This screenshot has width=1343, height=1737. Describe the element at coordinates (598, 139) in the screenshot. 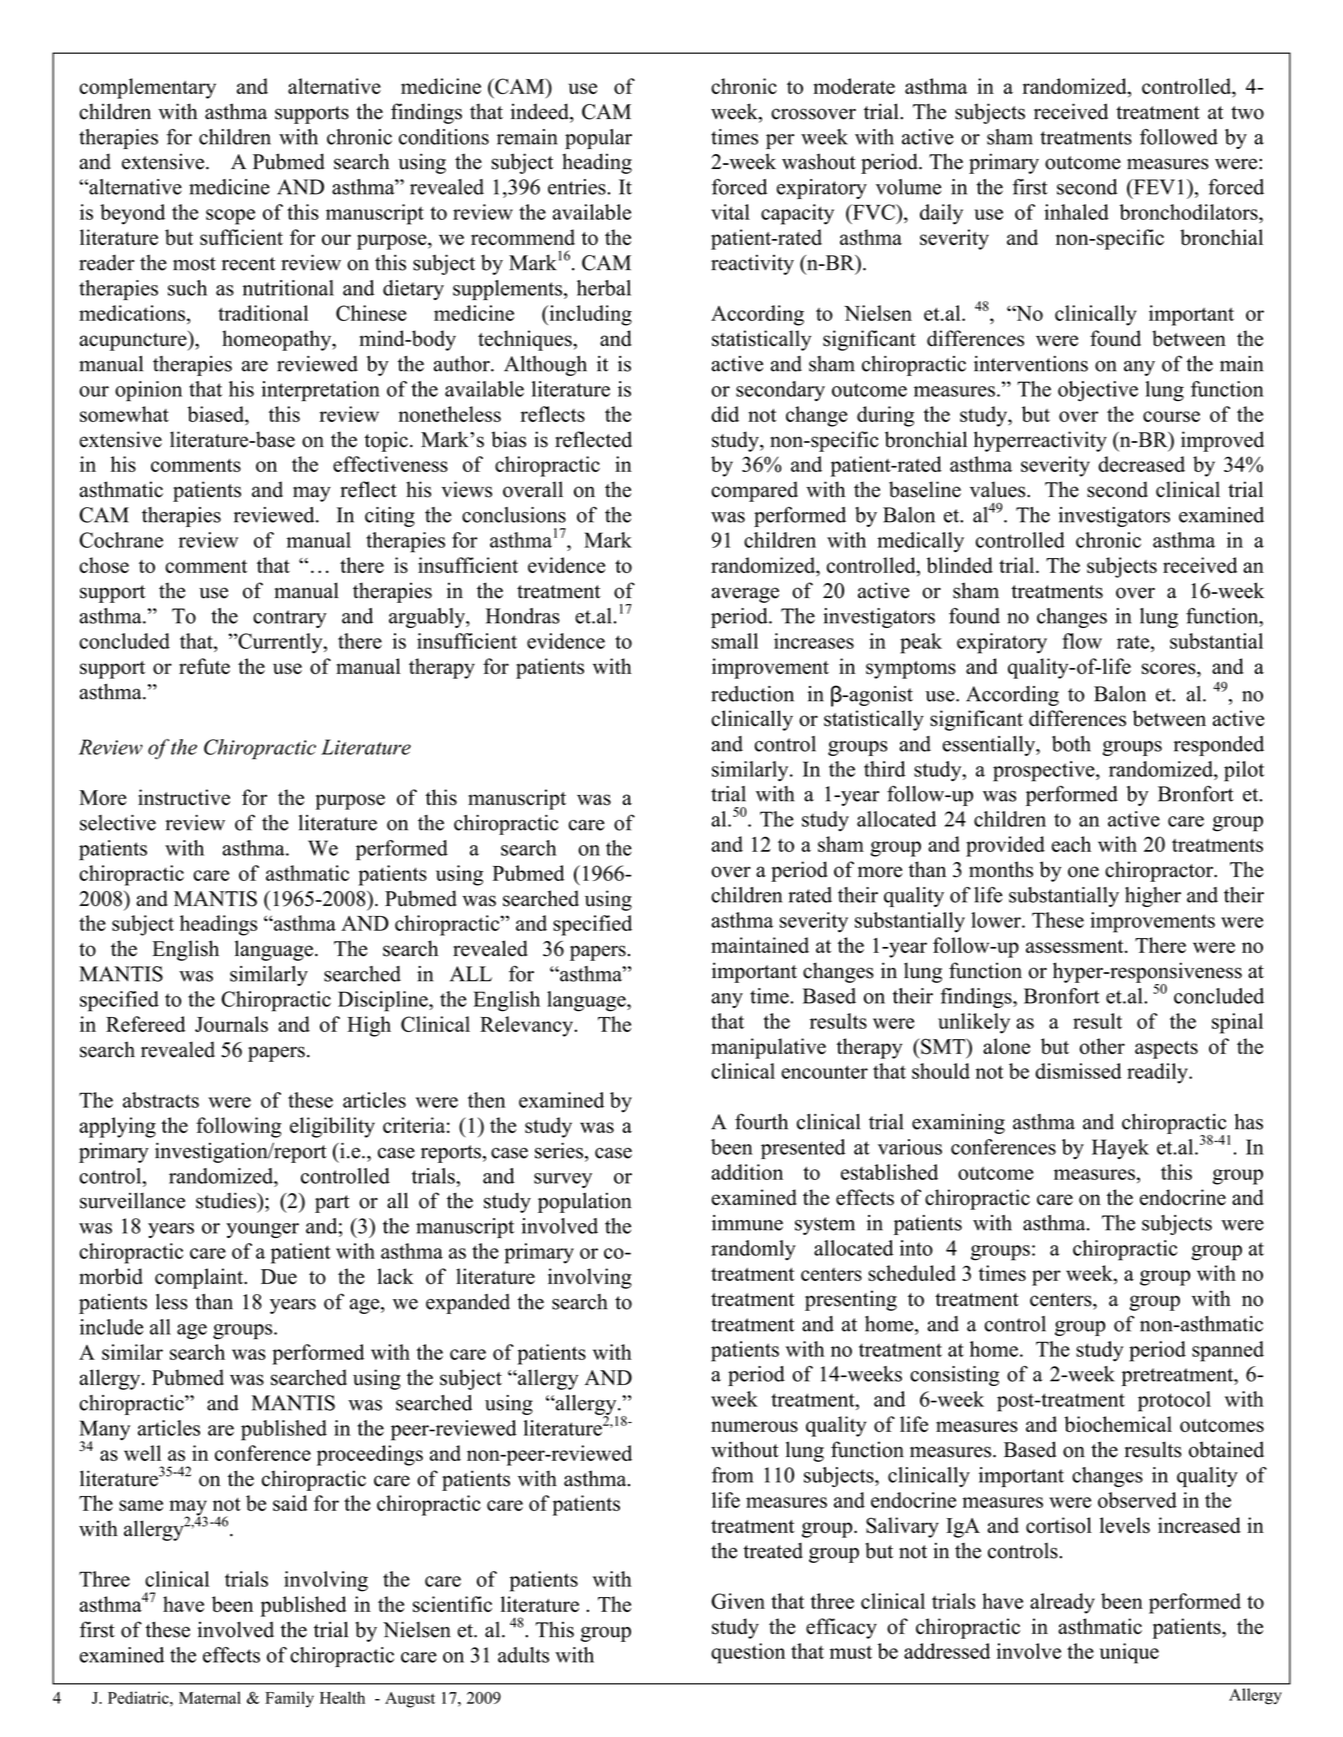

I see `popular` at that location.
